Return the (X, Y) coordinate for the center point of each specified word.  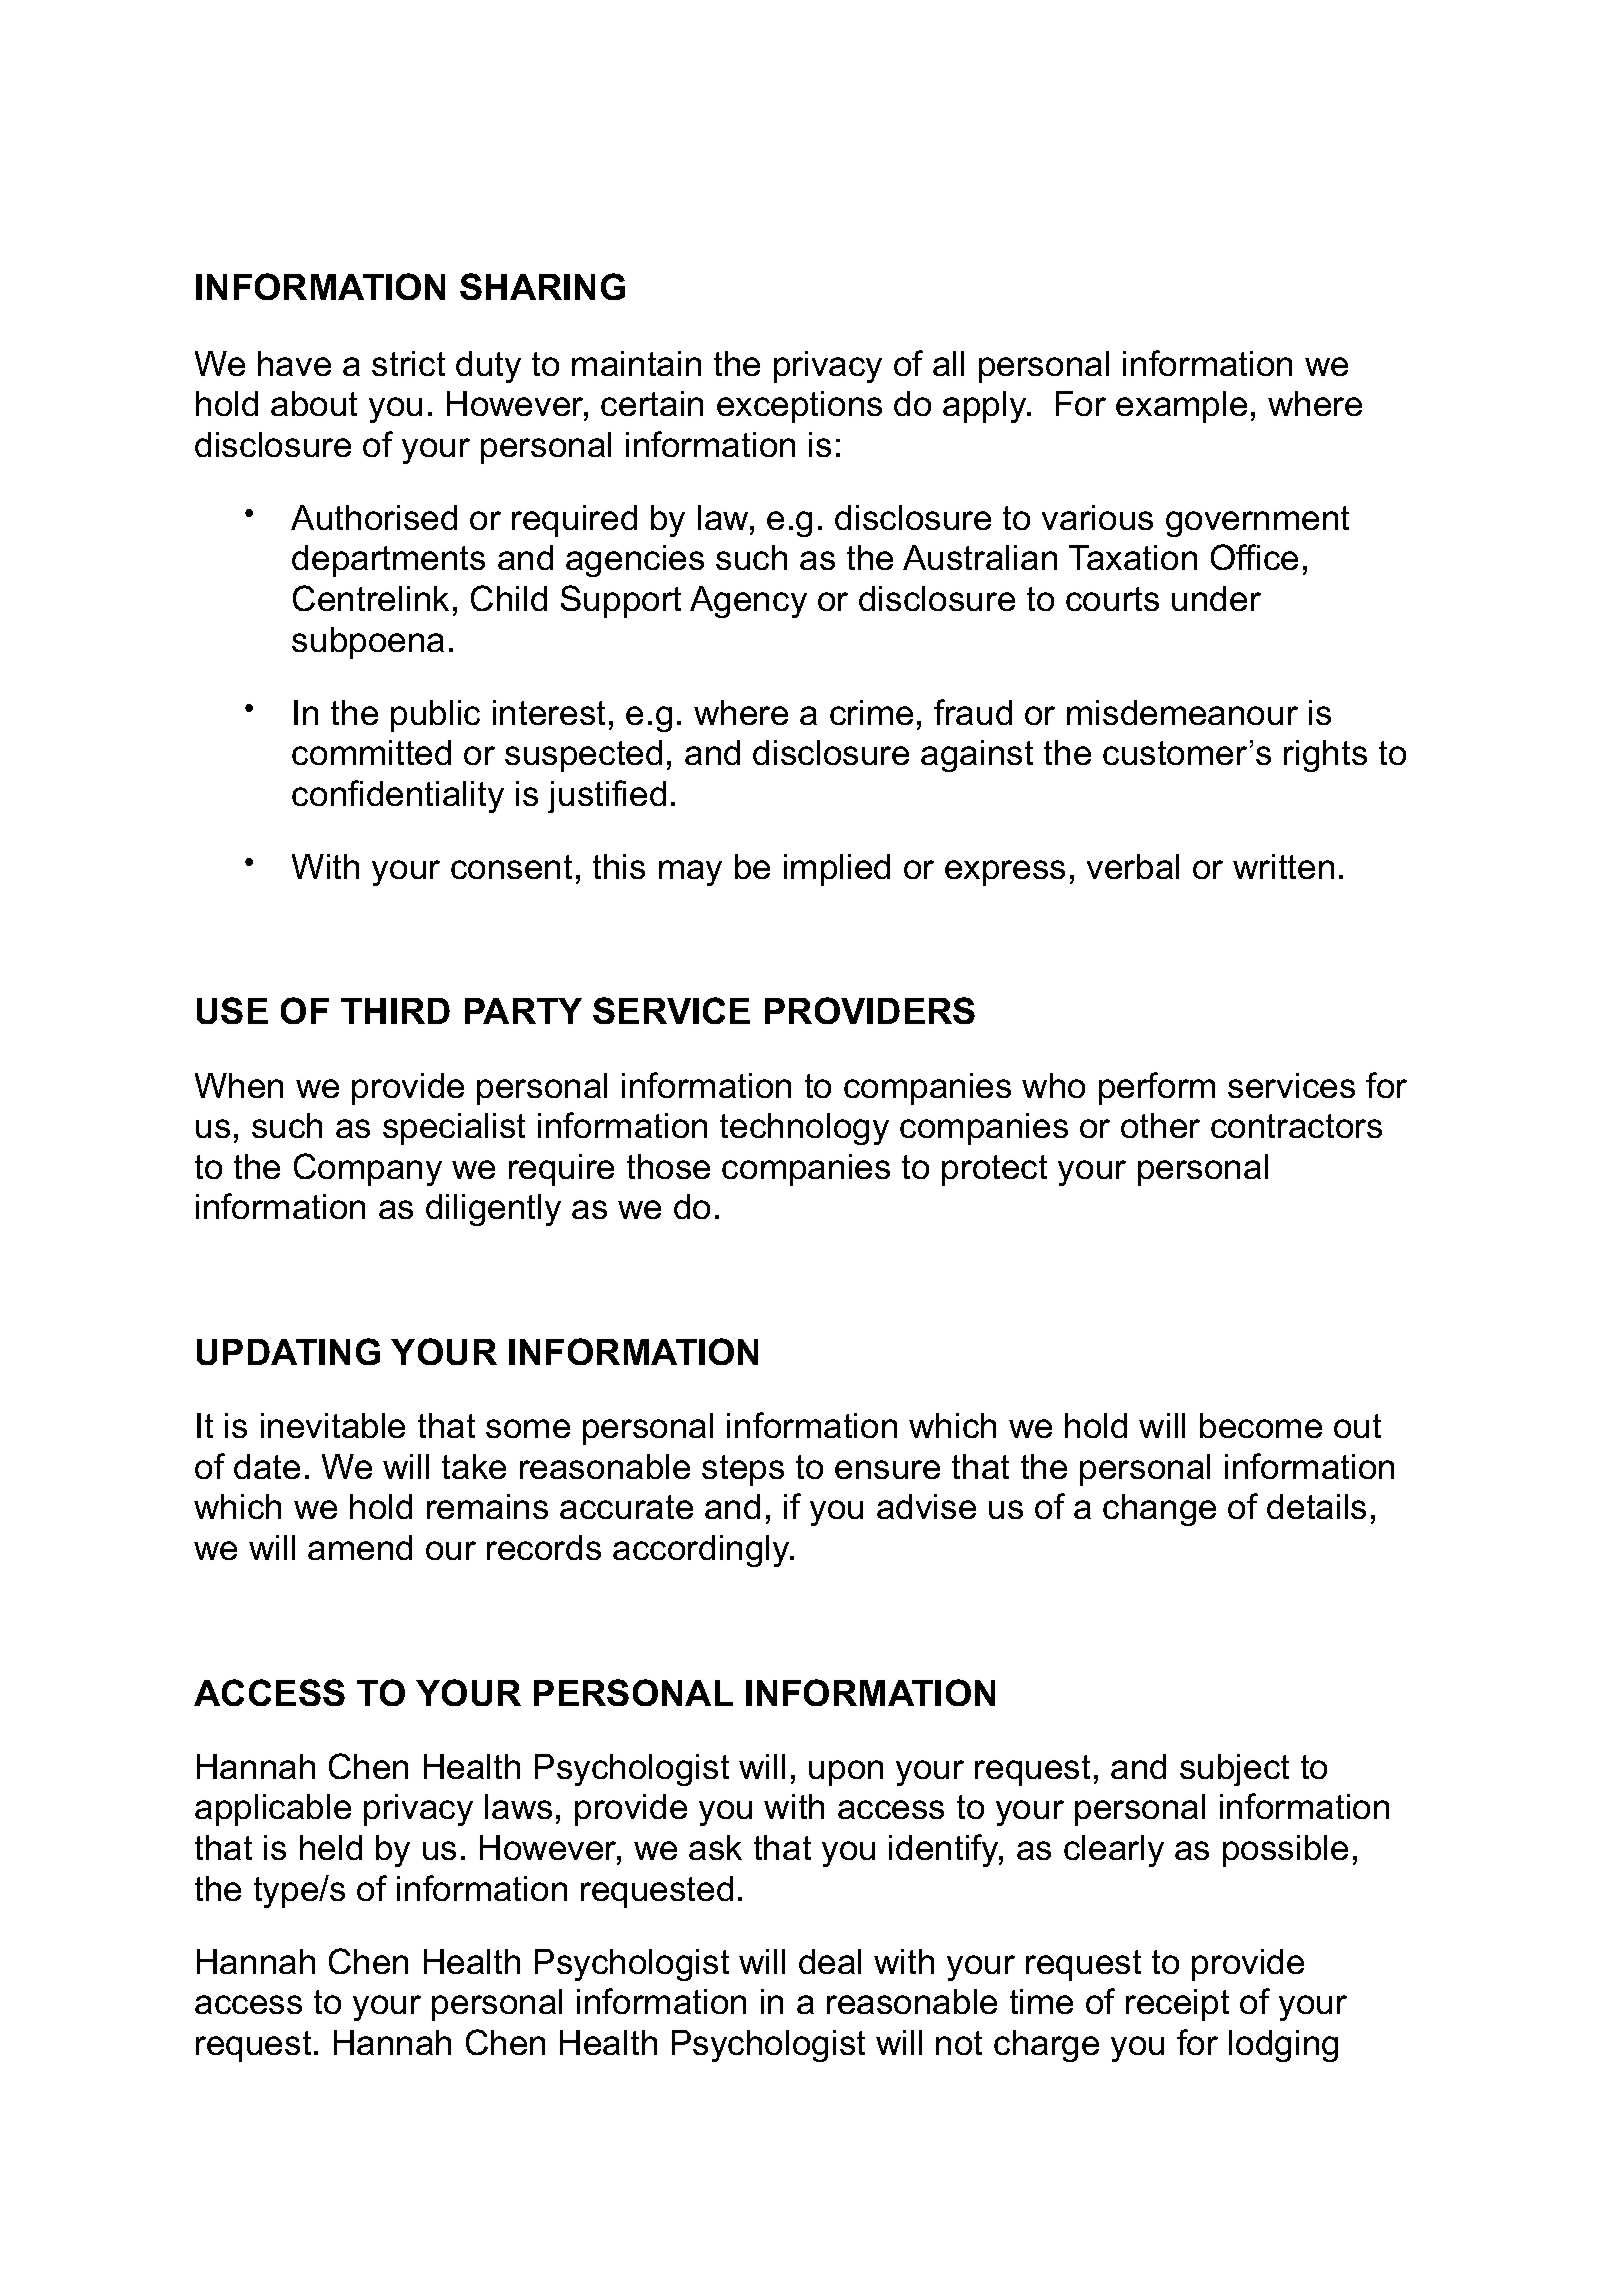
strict (408, 363)
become (1261, 1425)
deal (830, 1961)
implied (837, 870)
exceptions (799, 407)
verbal (1133, 866)
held (331, 1847)
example (1181, 407)
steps (743, 1470)
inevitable (333, 1425)
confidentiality (398, 796)
